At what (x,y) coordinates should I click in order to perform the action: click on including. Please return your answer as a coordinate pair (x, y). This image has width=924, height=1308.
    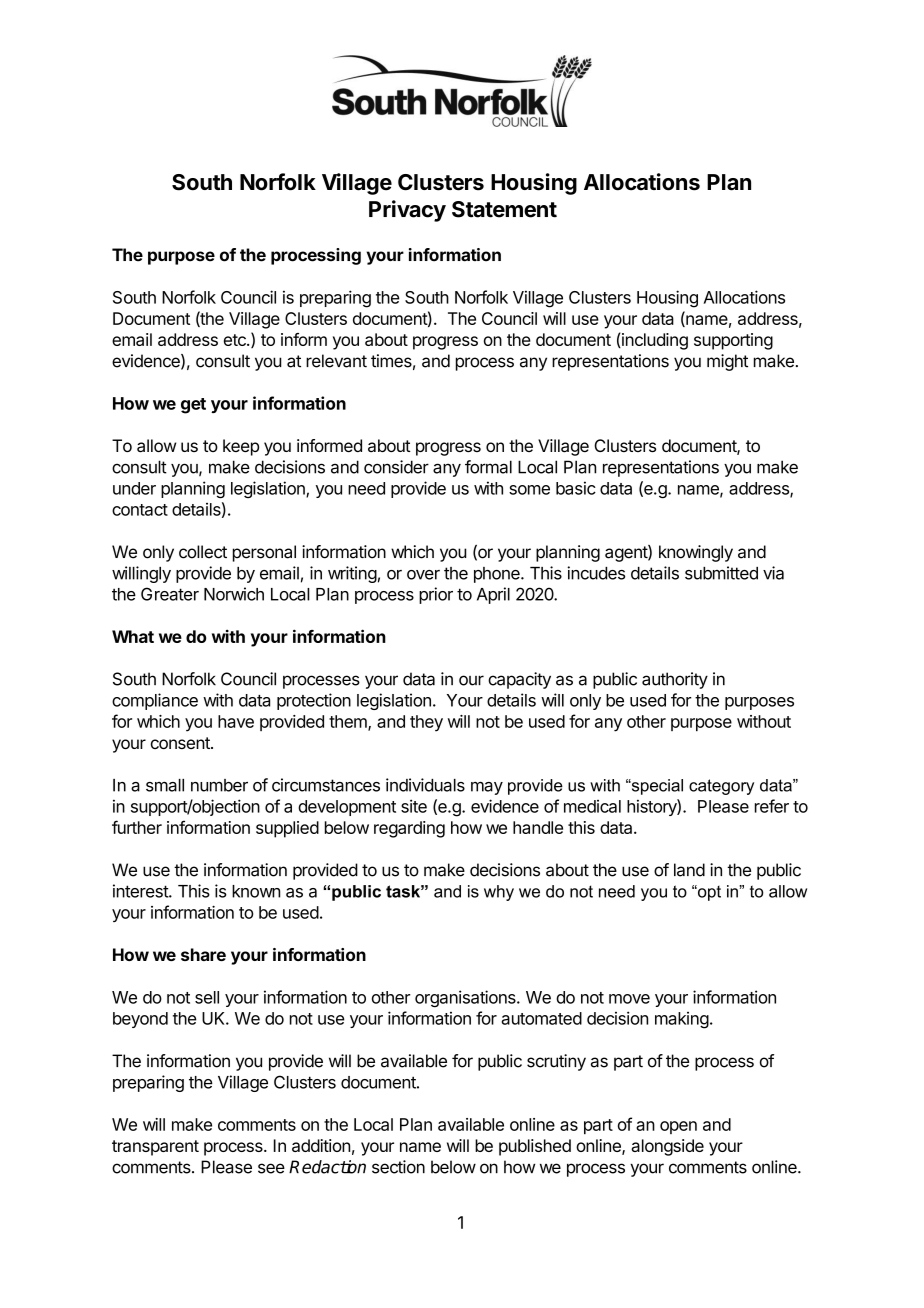
    Looking at the image, I should click on (654, 341).
